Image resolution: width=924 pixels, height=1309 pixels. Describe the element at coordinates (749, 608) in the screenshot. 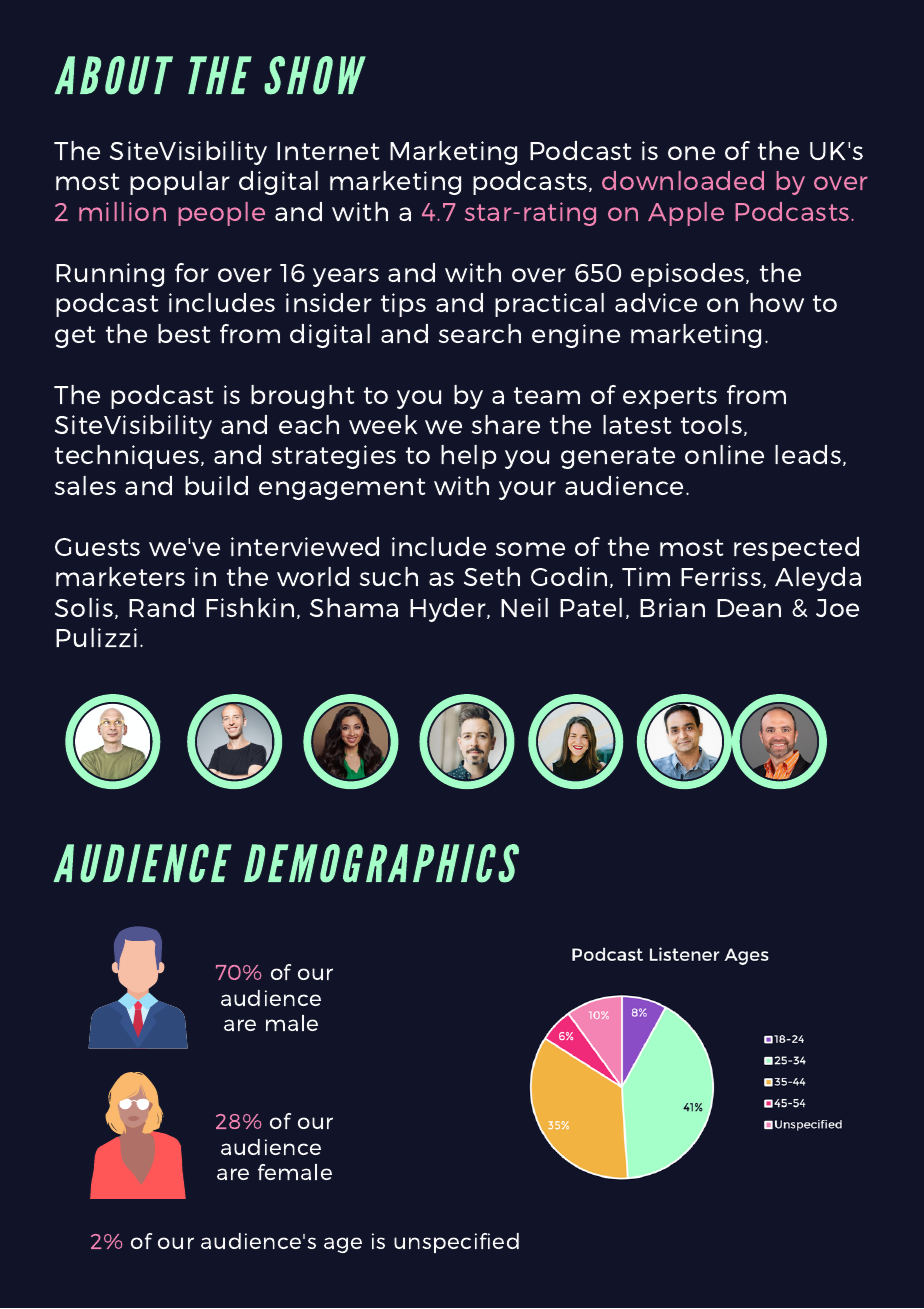

I see `Dean` at that location.
